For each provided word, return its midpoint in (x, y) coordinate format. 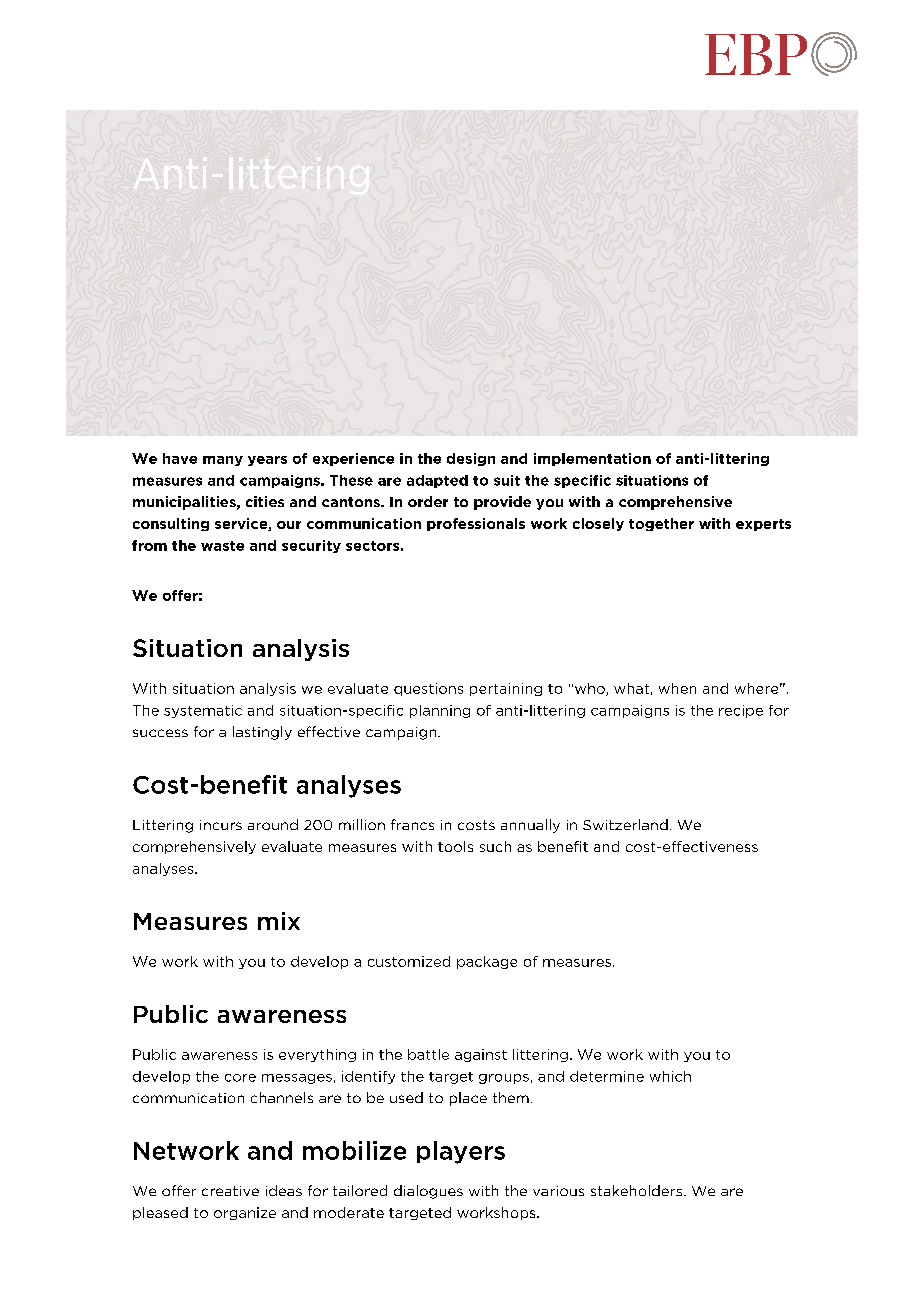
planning (440, 711)
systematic (203, 711)
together (661, 524)
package (487, 962)
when (677, 688)
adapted (437, 481)
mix (279, 921)
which (670, 1076)
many (223, 461)
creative (230, 1191)
